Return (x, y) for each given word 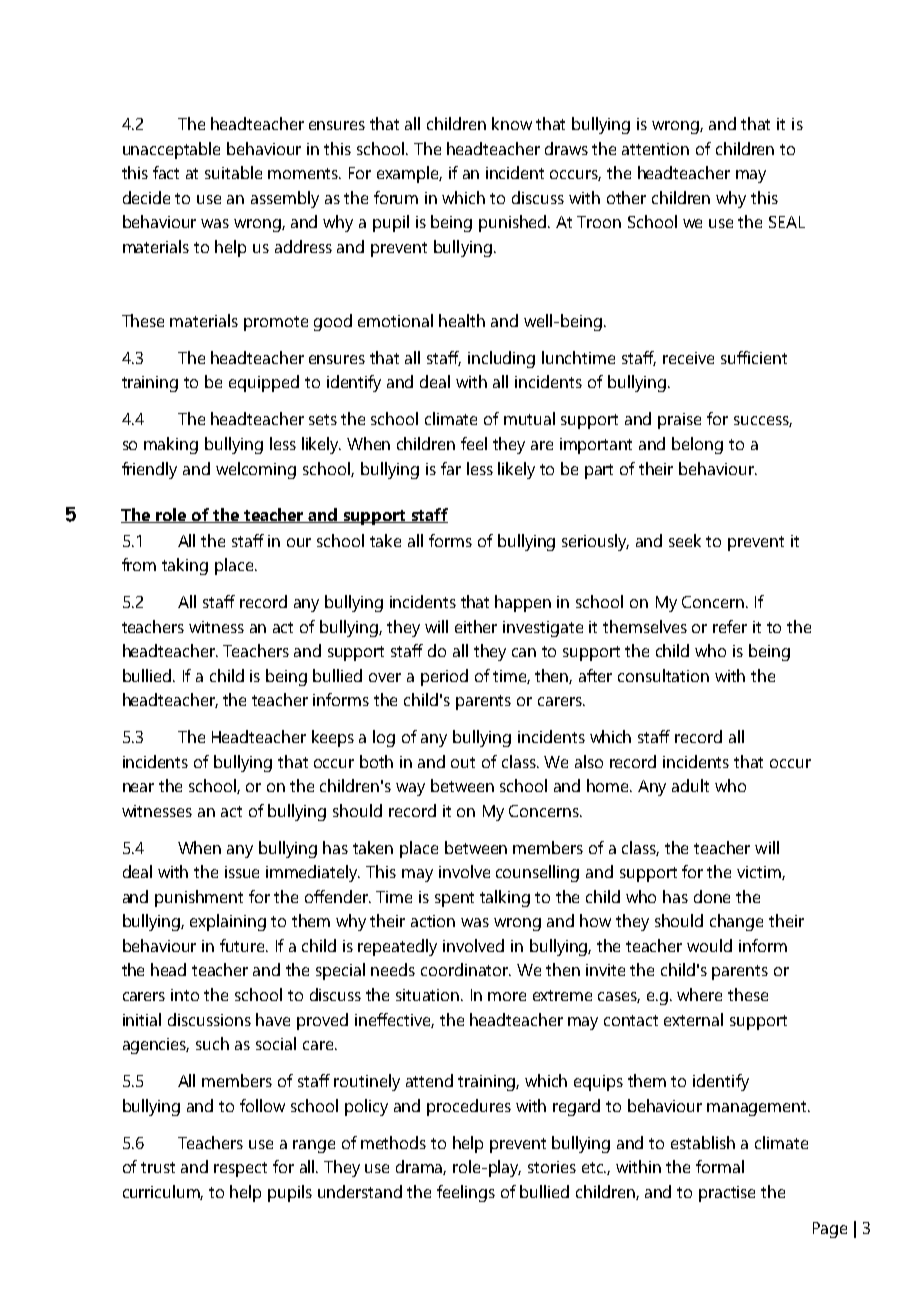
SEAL (787, 222)
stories (552, 1167)
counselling (537, 873)
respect (240, 1169)
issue (242, 872)
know (512, 123)
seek (685, 540)
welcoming (256, 470)
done (712, 896)
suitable (233, 172)
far (451, 468)
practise (727, 1194)
